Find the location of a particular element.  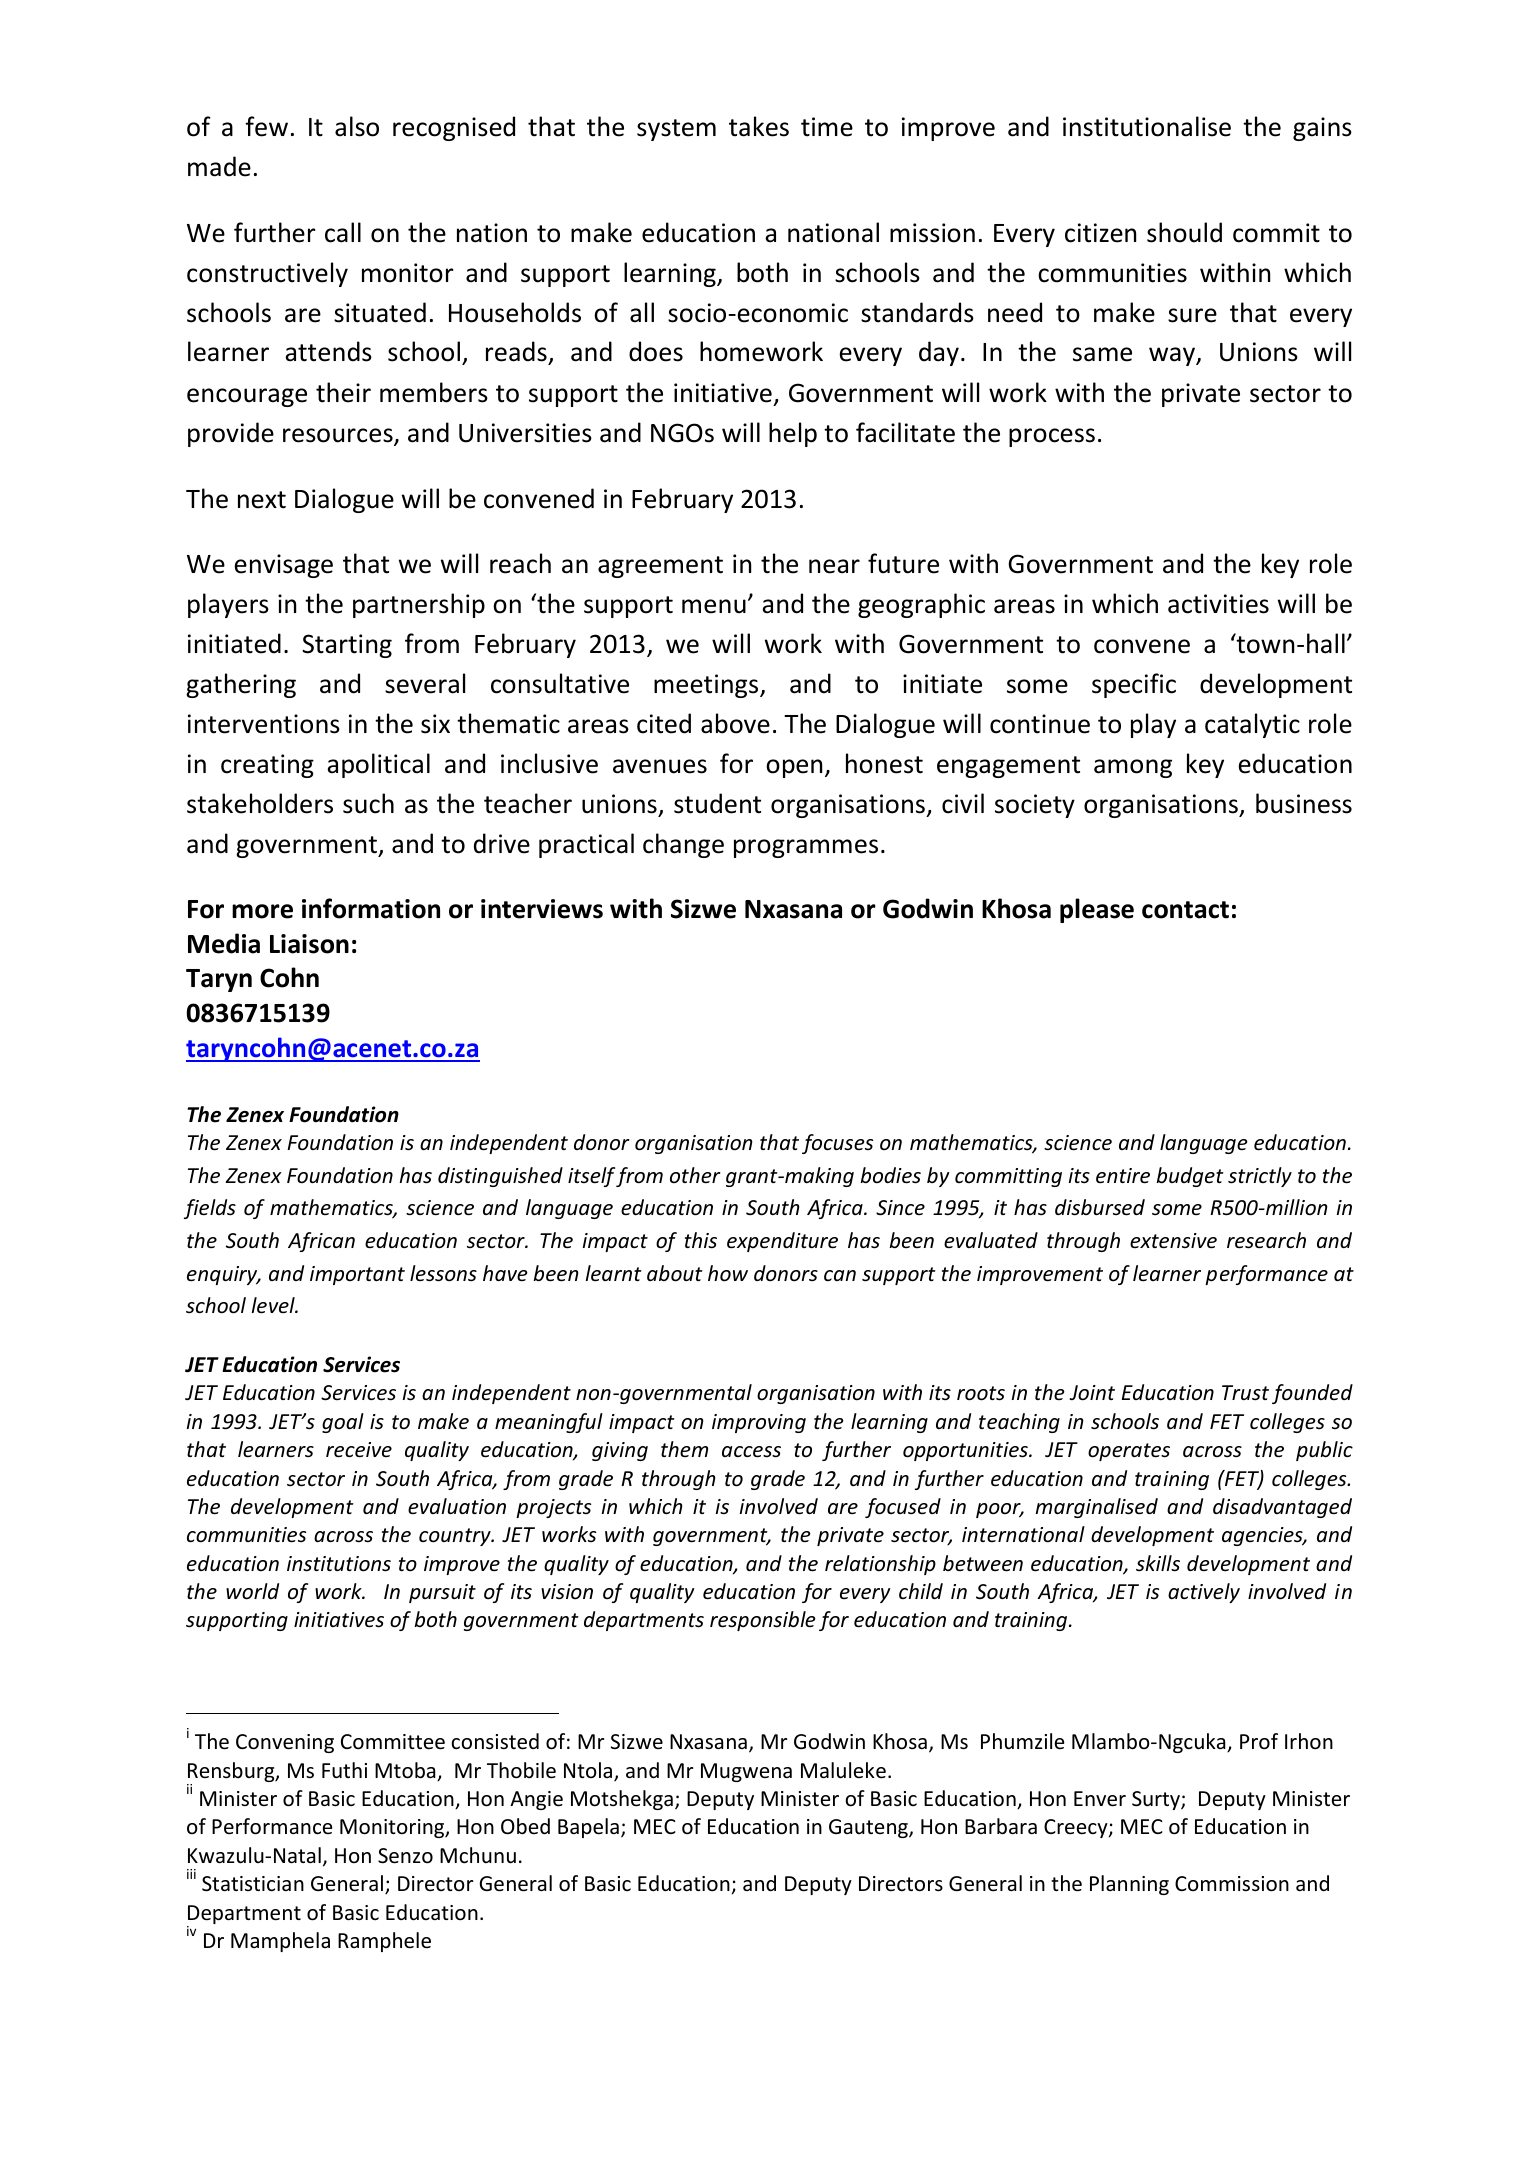

budget is located at coordinates (1190, 1177).
